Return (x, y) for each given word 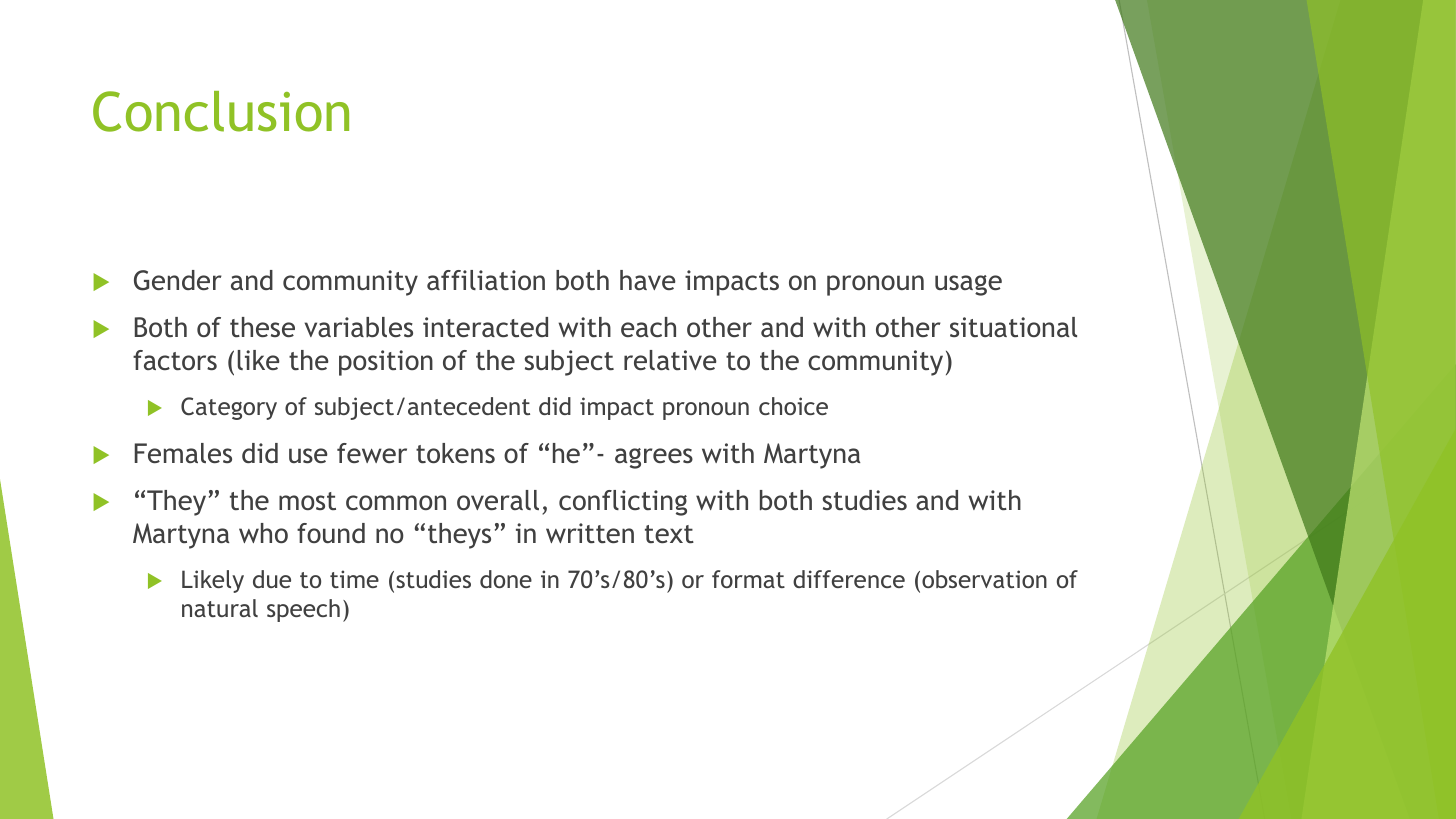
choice (793, 406)
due (272, 579)
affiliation (486, 280)
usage (968, 285)
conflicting (623, 503)
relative (670, 360)
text (669, 534)
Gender (178, 280)
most (307, 501)
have (648, 280)
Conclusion (221, 111)
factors (175, 360)
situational (1013, 327)
